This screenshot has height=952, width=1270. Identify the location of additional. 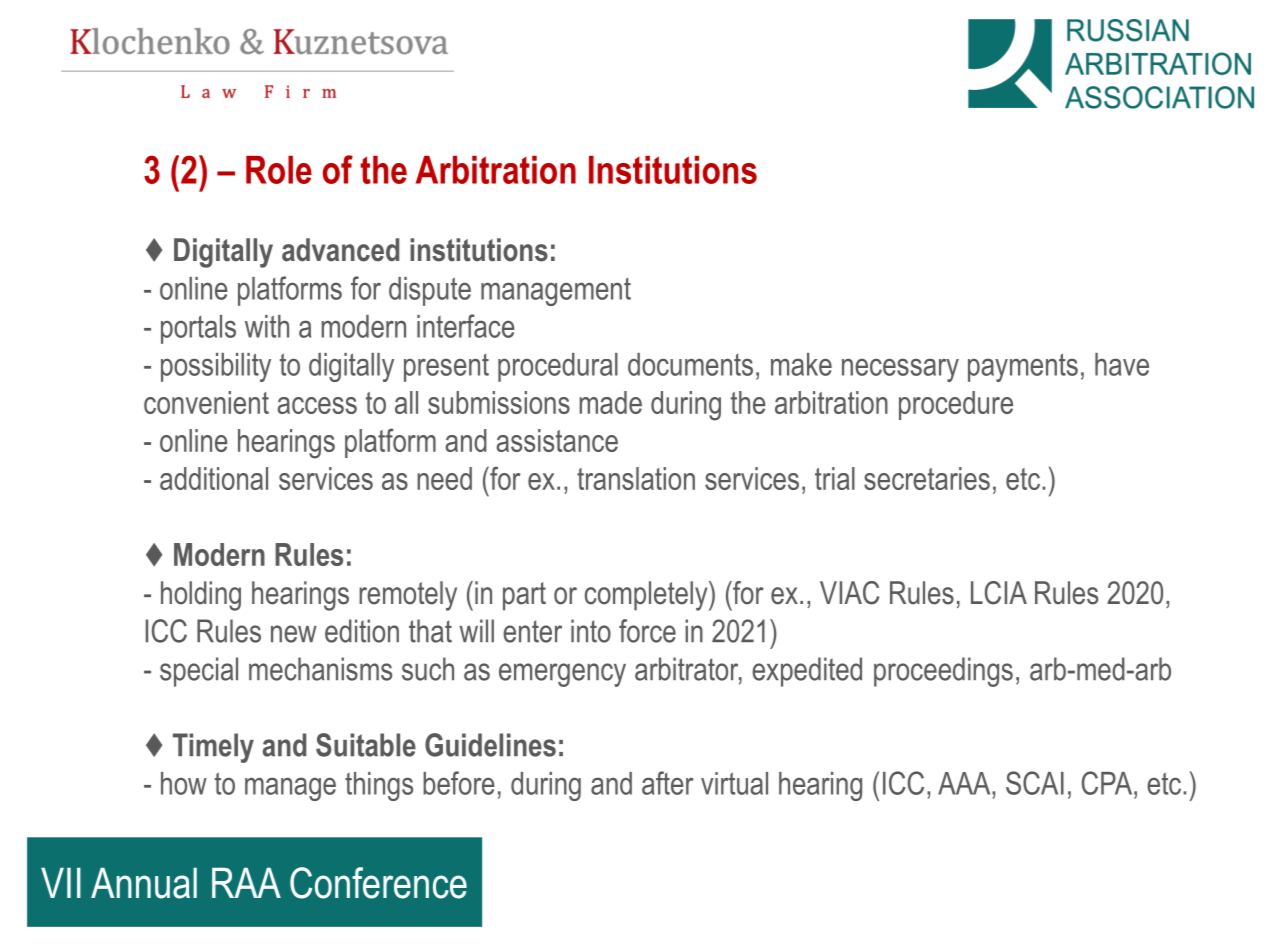
(214, 478).
